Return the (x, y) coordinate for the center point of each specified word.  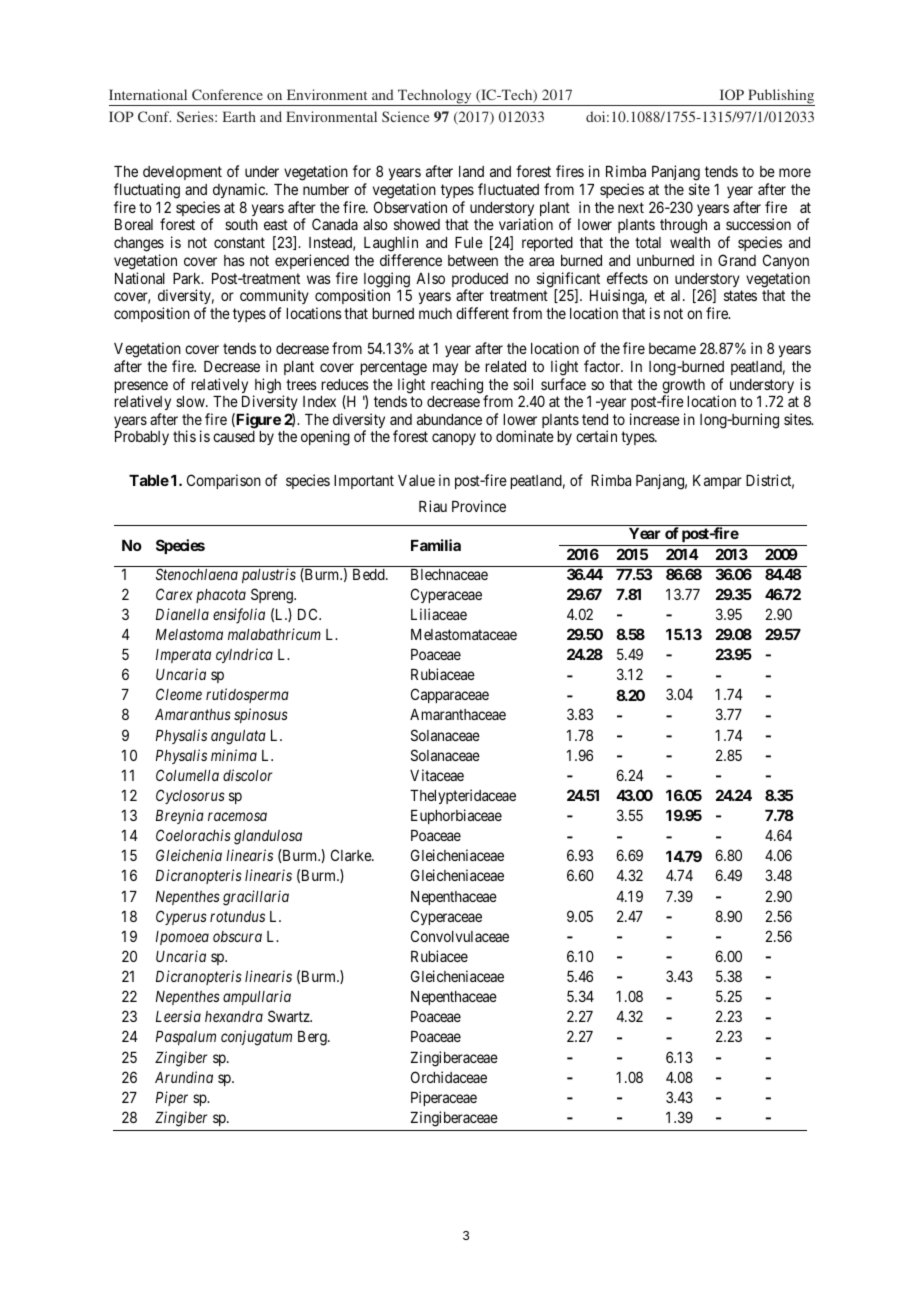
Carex (174, 594)
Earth (239, 116)
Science (405, 116)
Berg (313, 1038)
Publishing (780, 97)
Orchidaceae (449, 1077)
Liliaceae (439, 614)
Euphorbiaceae (456, 816)
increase (655, 419)
